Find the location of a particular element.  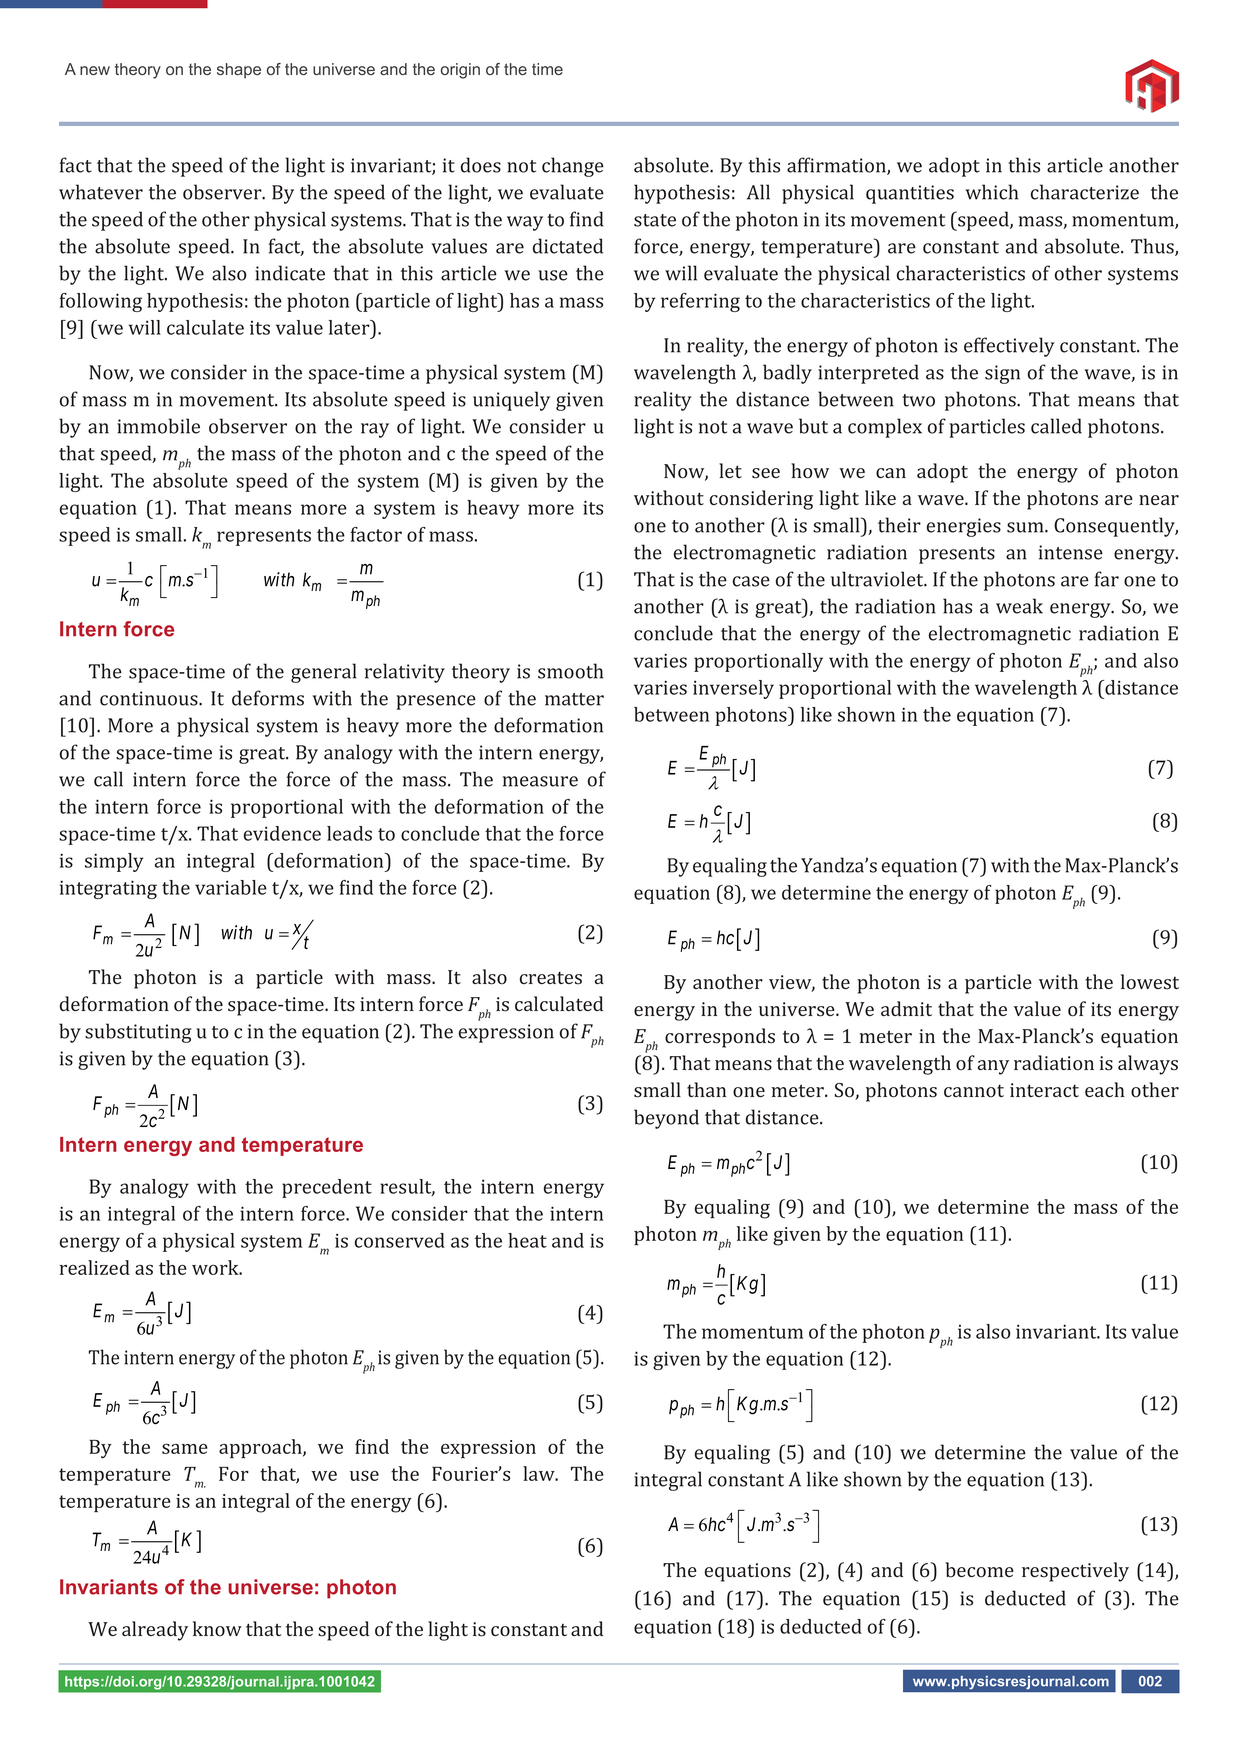

beyond is located at coordinates (666, 1119).
